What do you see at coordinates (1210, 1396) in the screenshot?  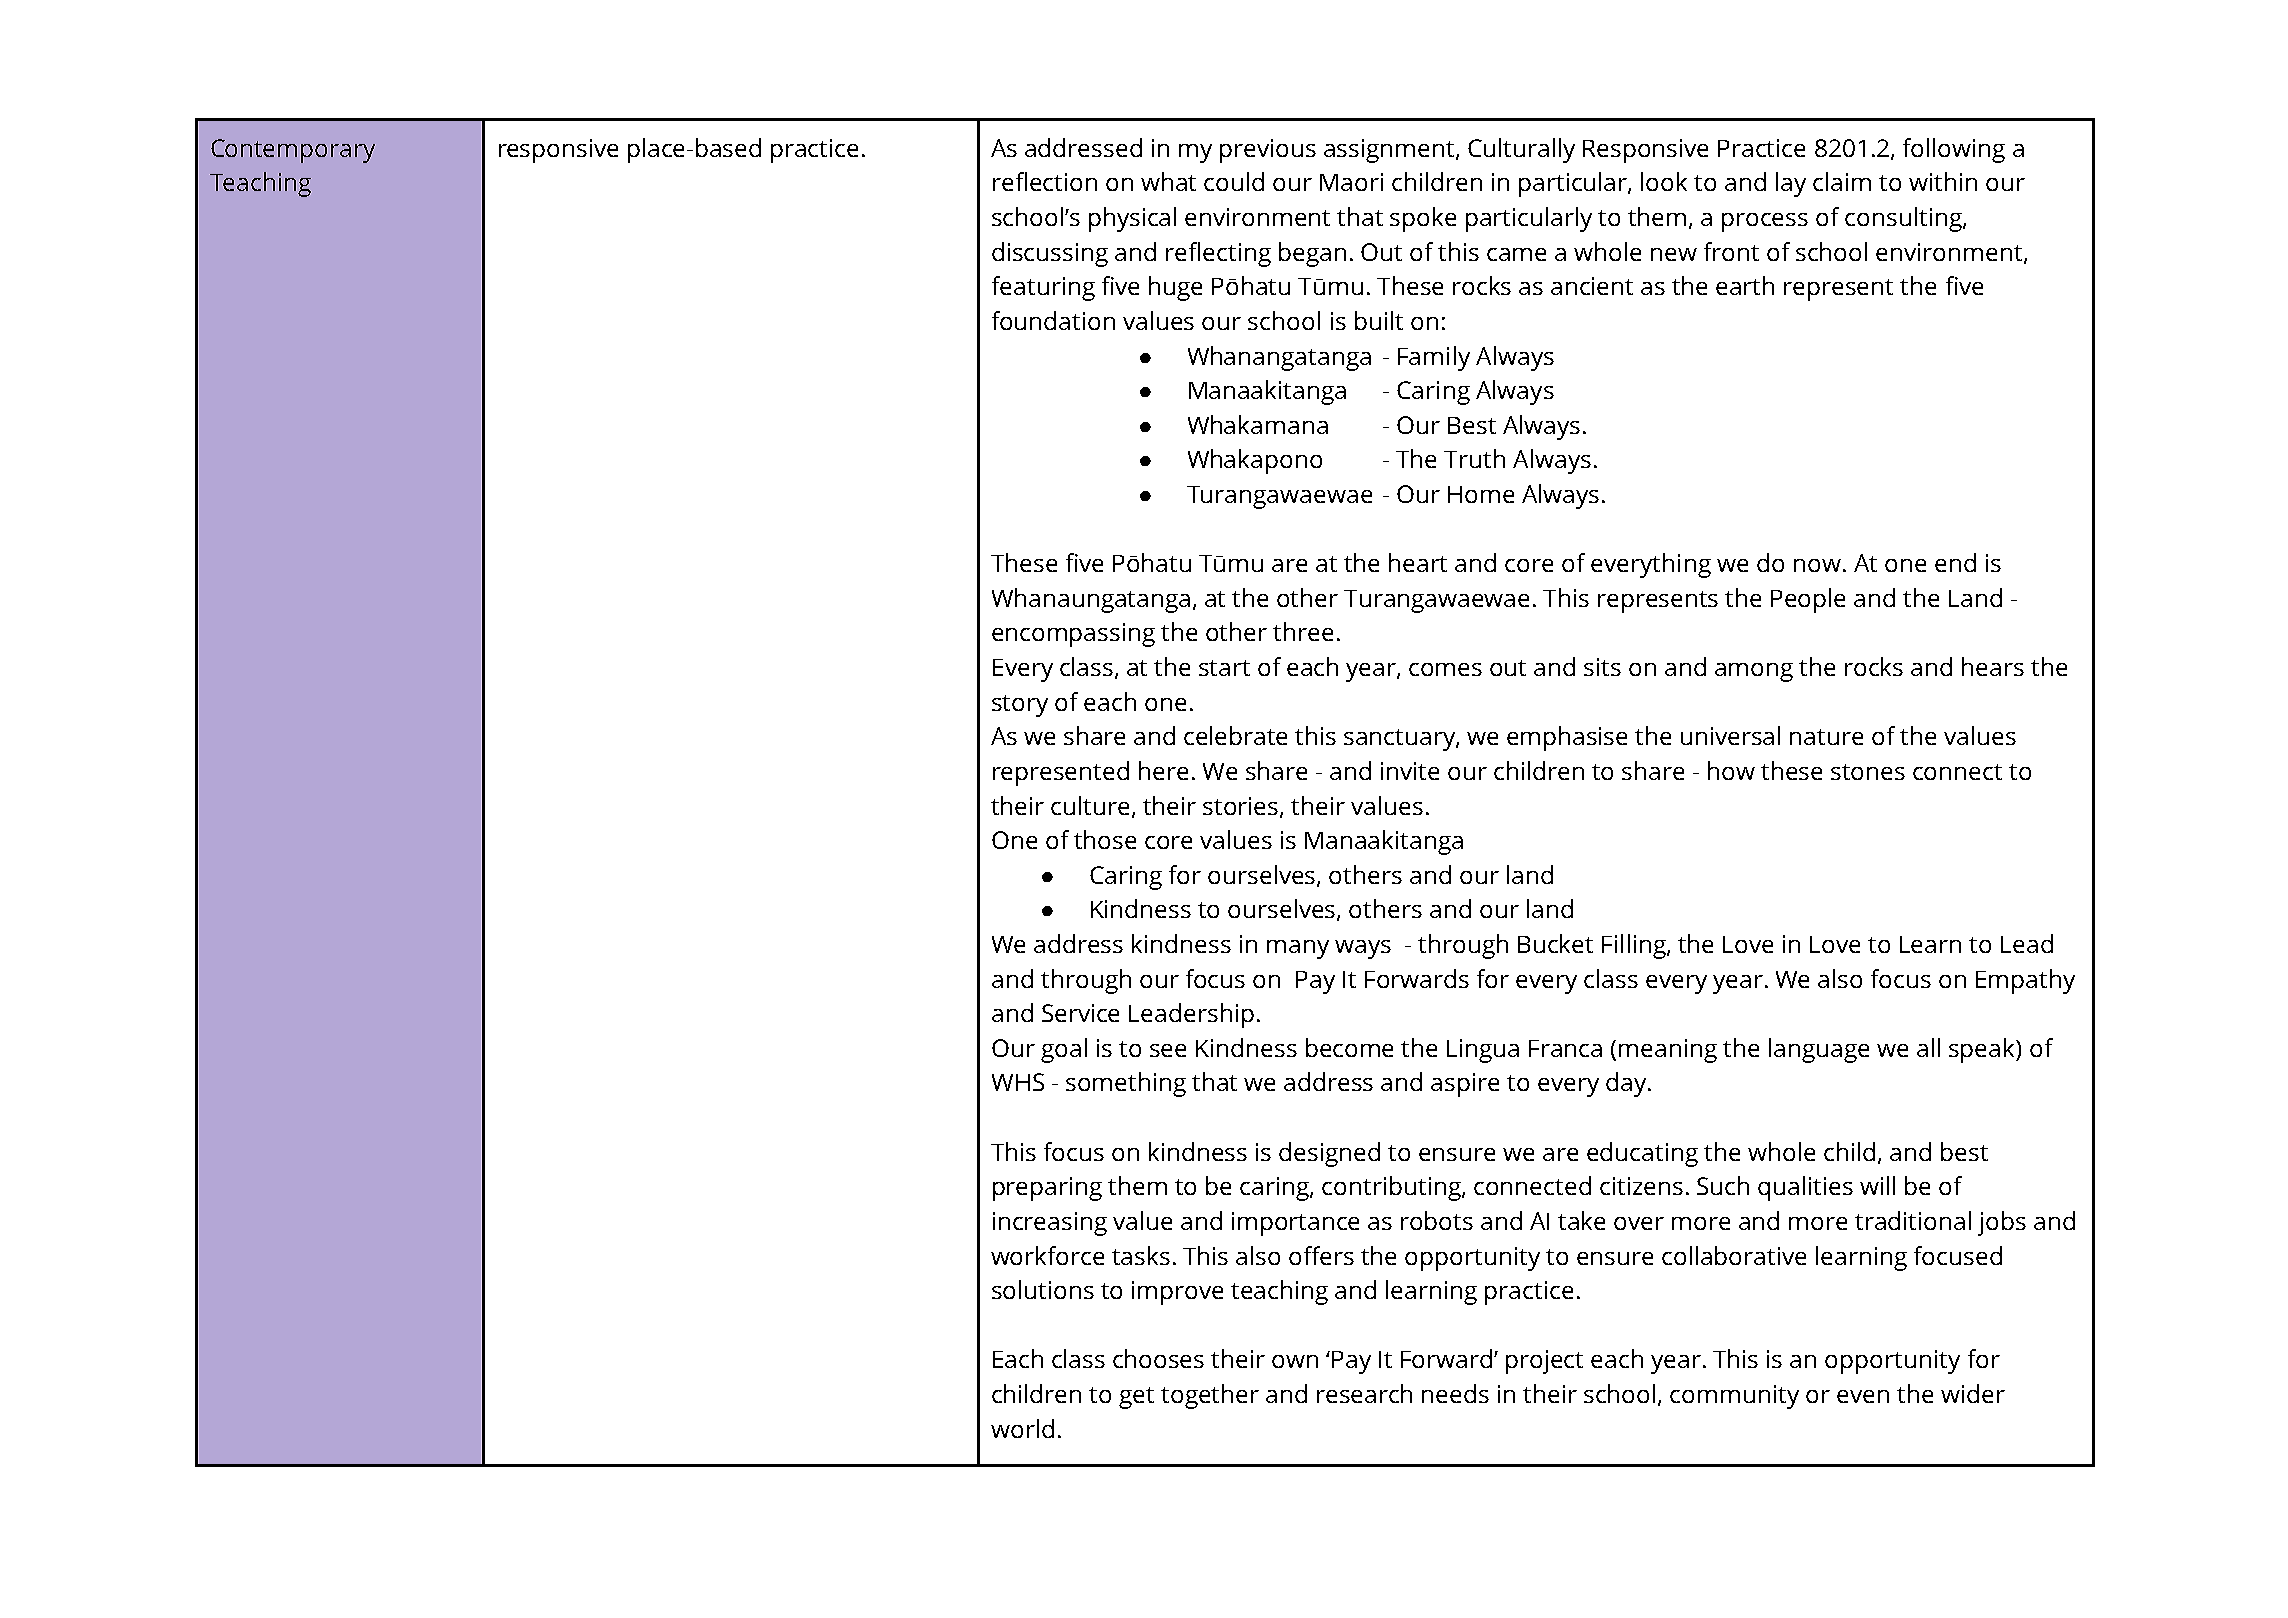 I see `together` at bounding box center [1210, 1396].
